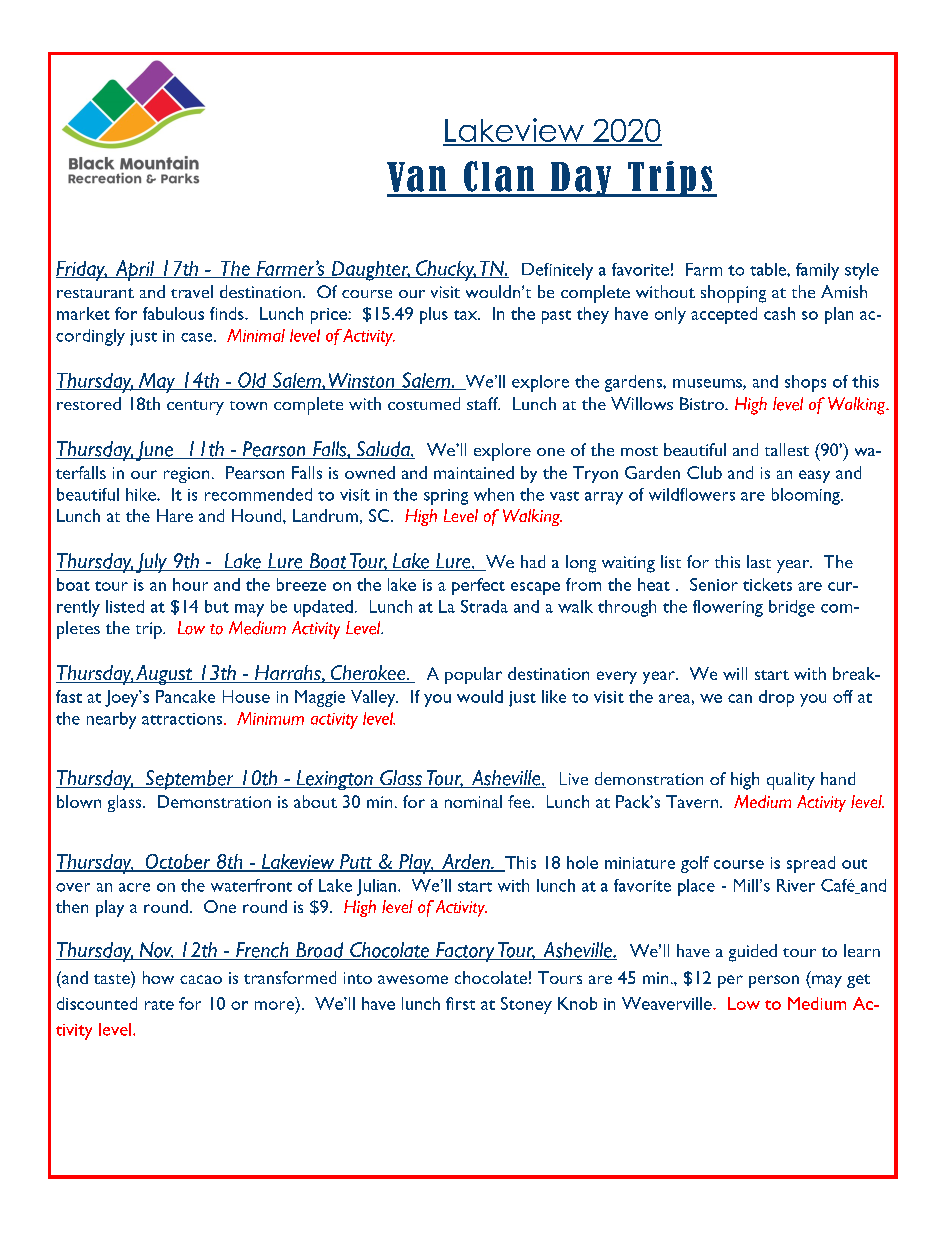 The width and height of the document is (952, 1233). I want to click on Strada, so click(484, 606).
